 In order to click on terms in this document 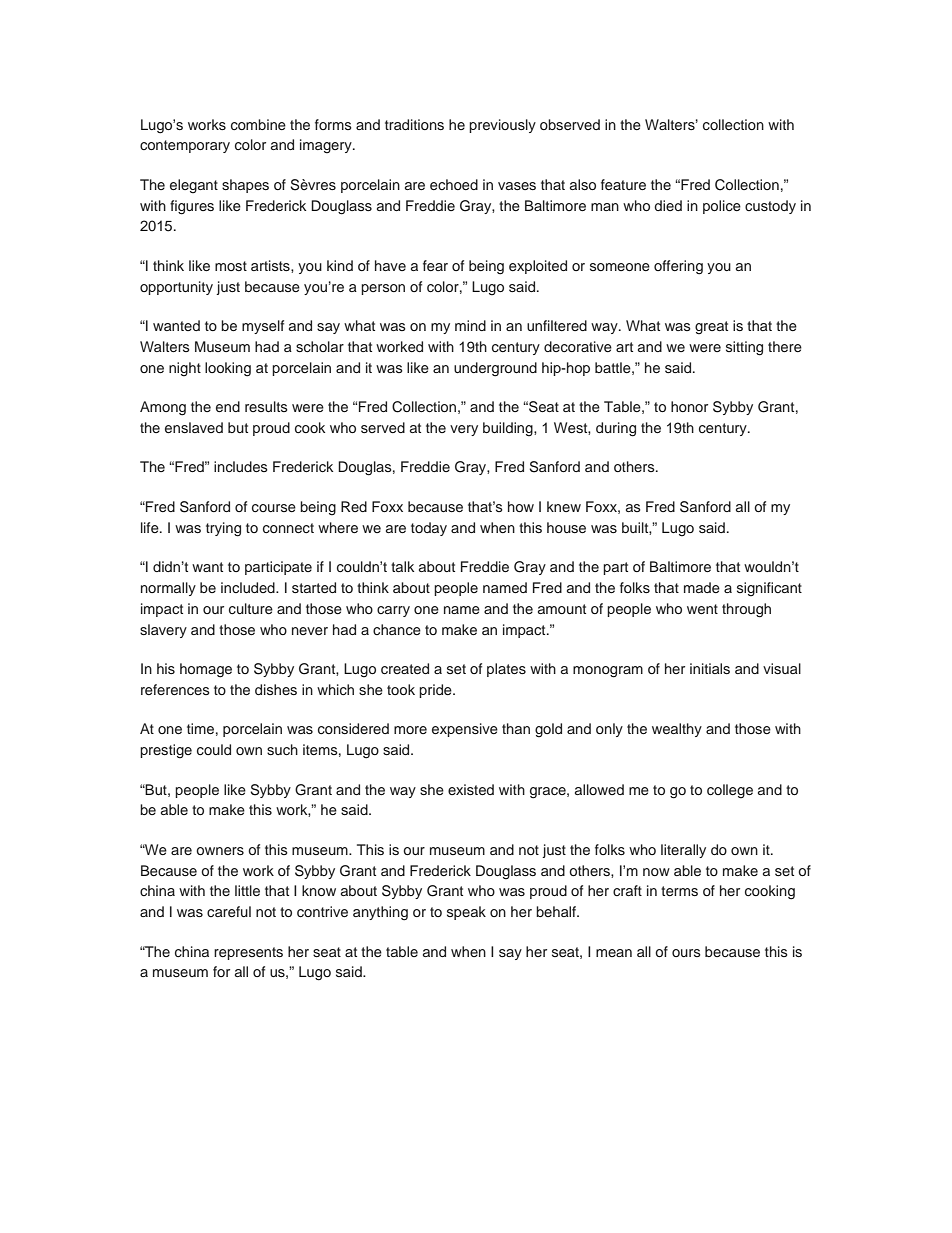, I will do `click(679, 891)`.
